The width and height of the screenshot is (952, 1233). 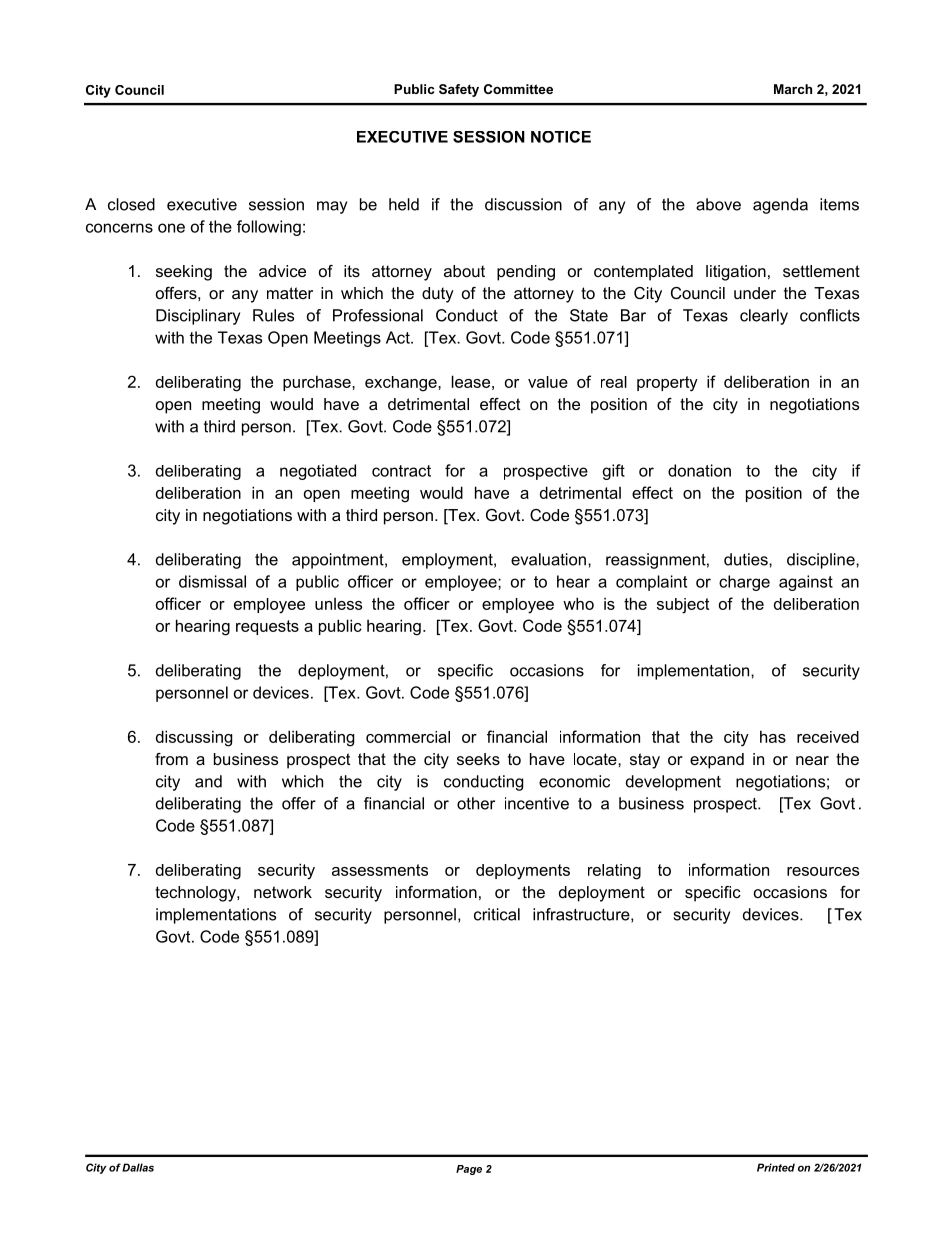 What do you see at coordinates (131, 204) in the screenshot?
I see `closed` at bounding box center [131, 204].
